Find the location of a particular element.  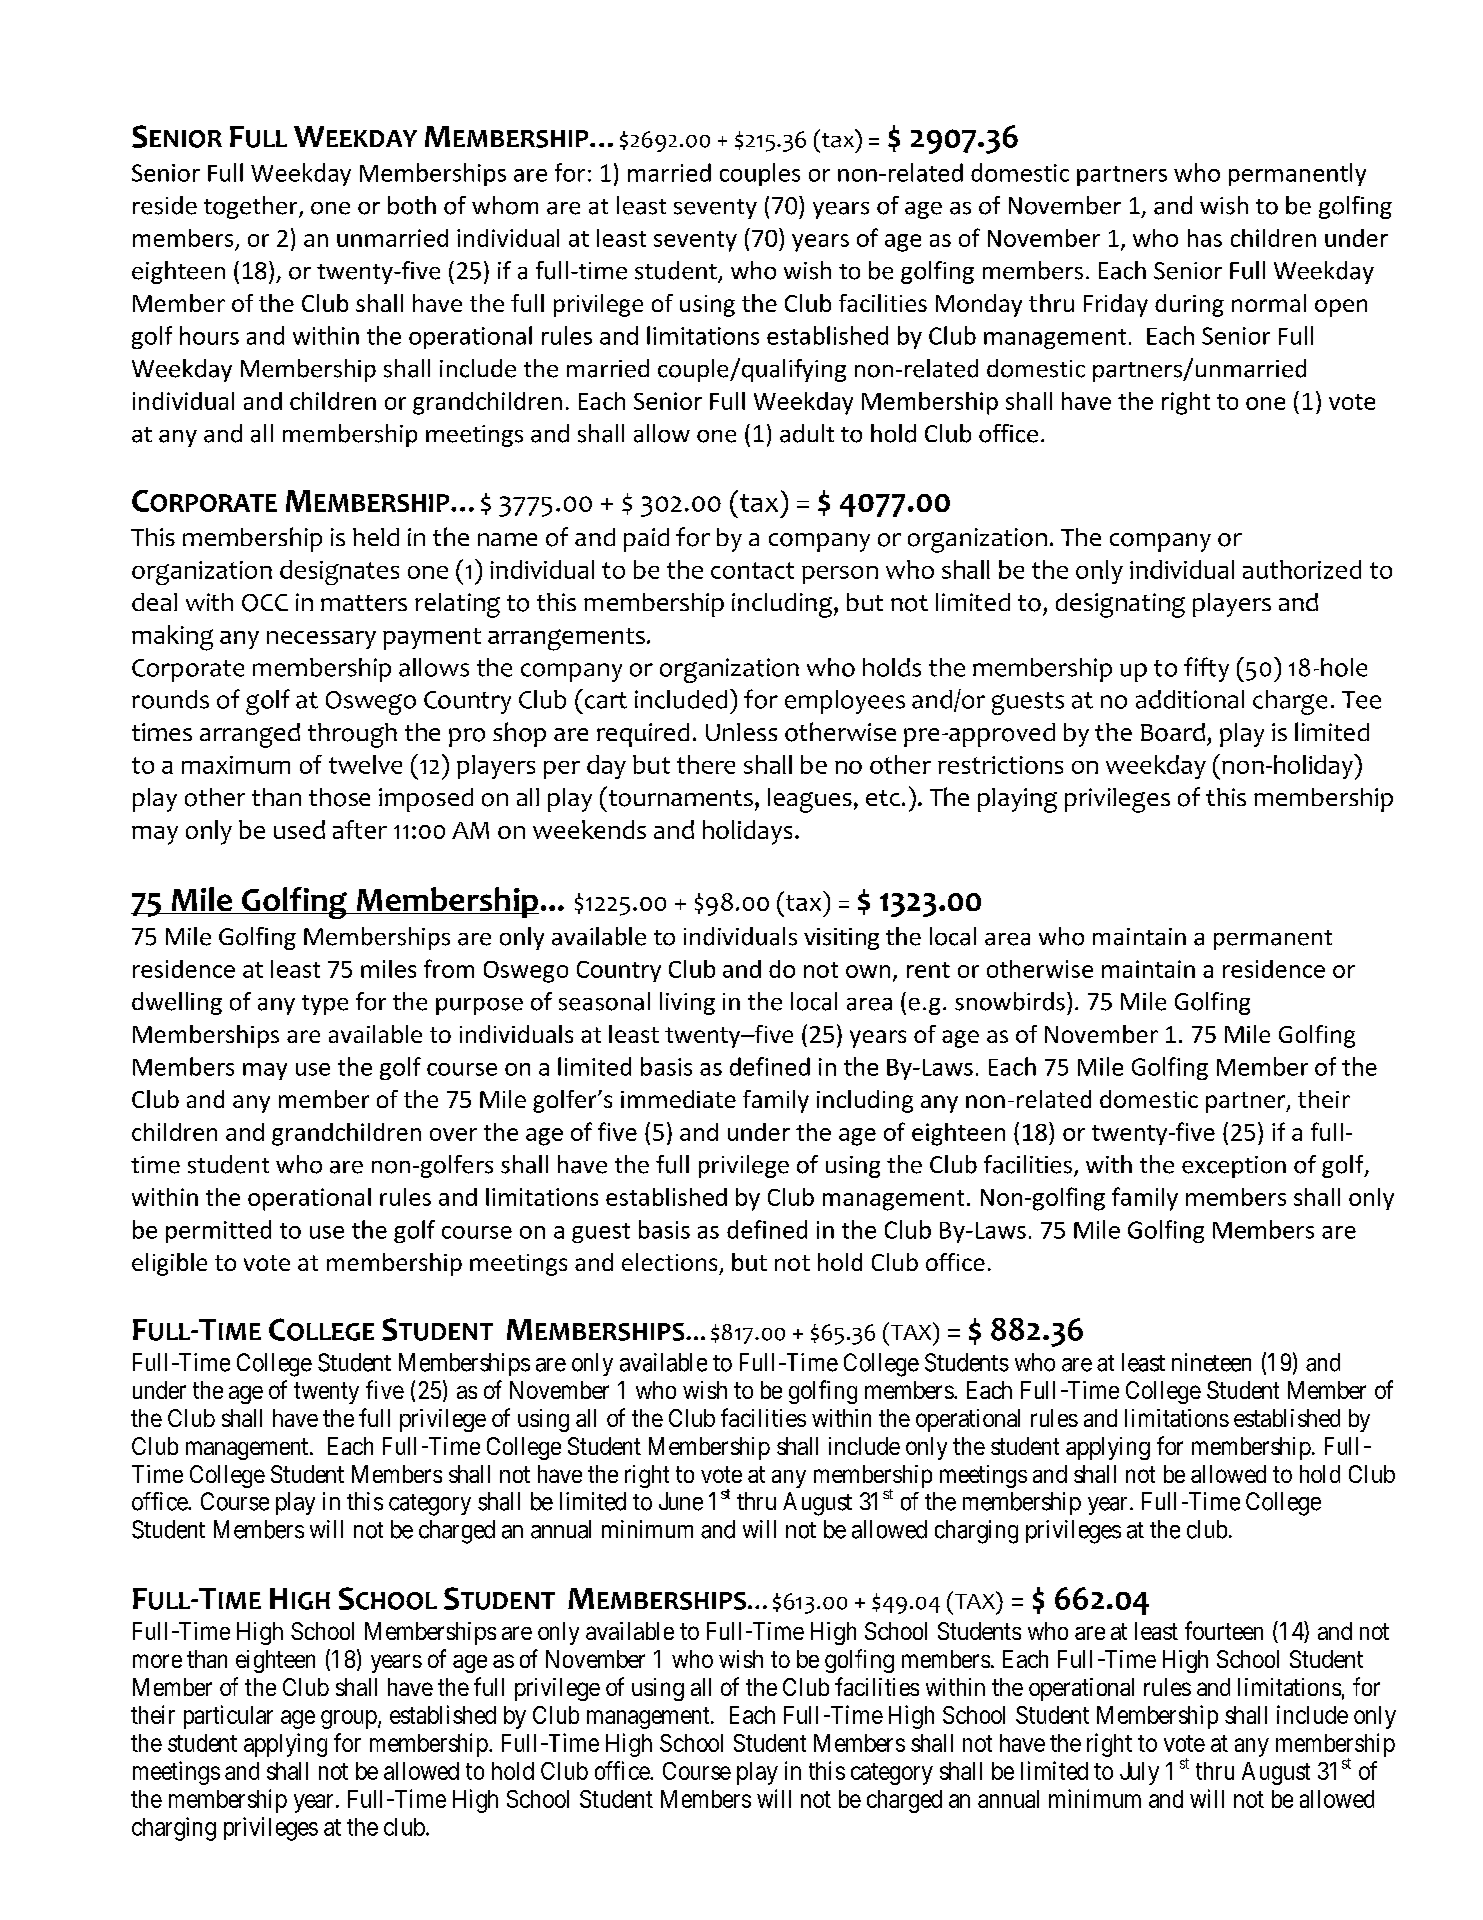

type is located at coordinates (325, 1005).
